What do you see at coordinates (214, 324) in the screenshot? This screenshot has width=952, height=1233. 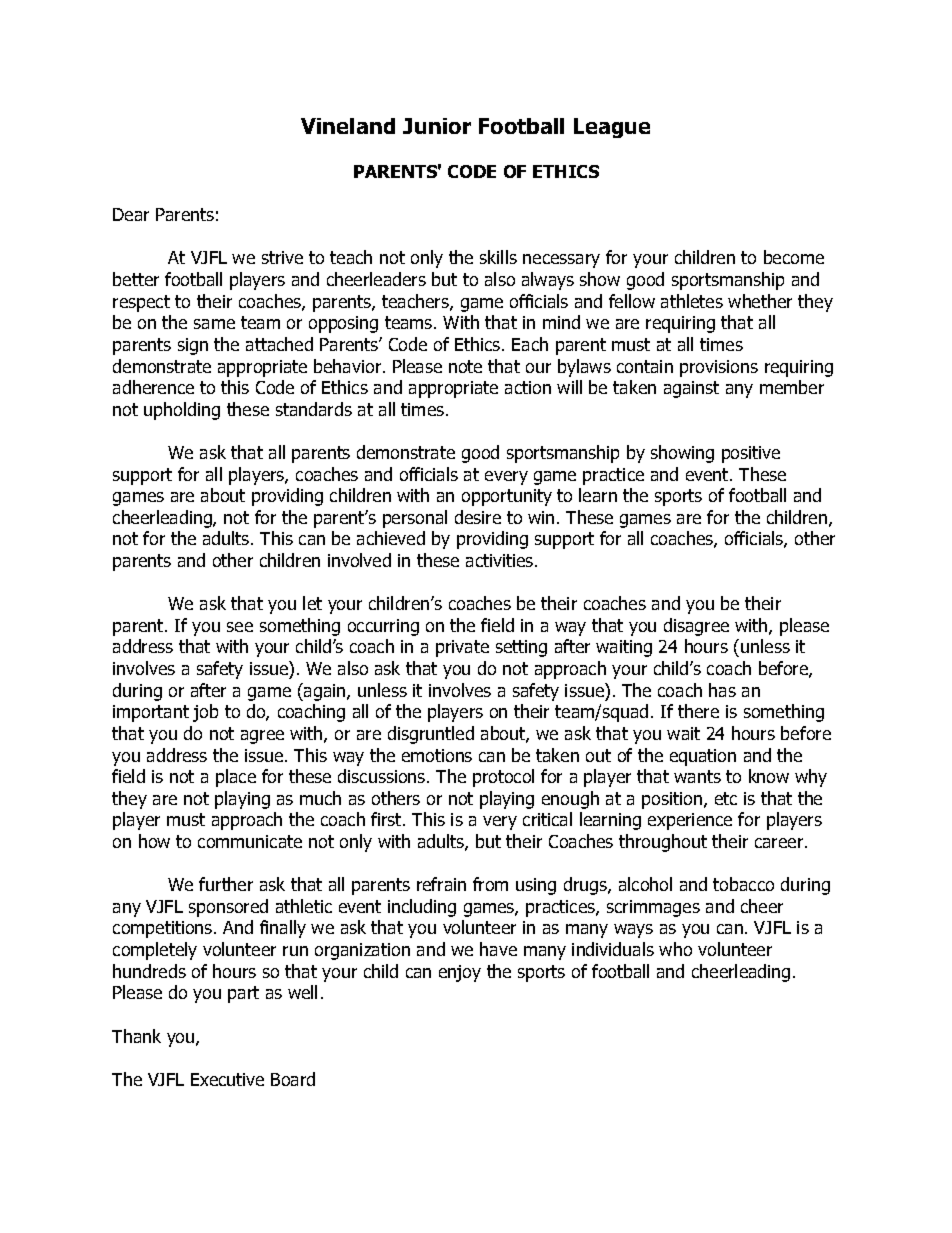 I see `same` at bounding box center [214, 324].
